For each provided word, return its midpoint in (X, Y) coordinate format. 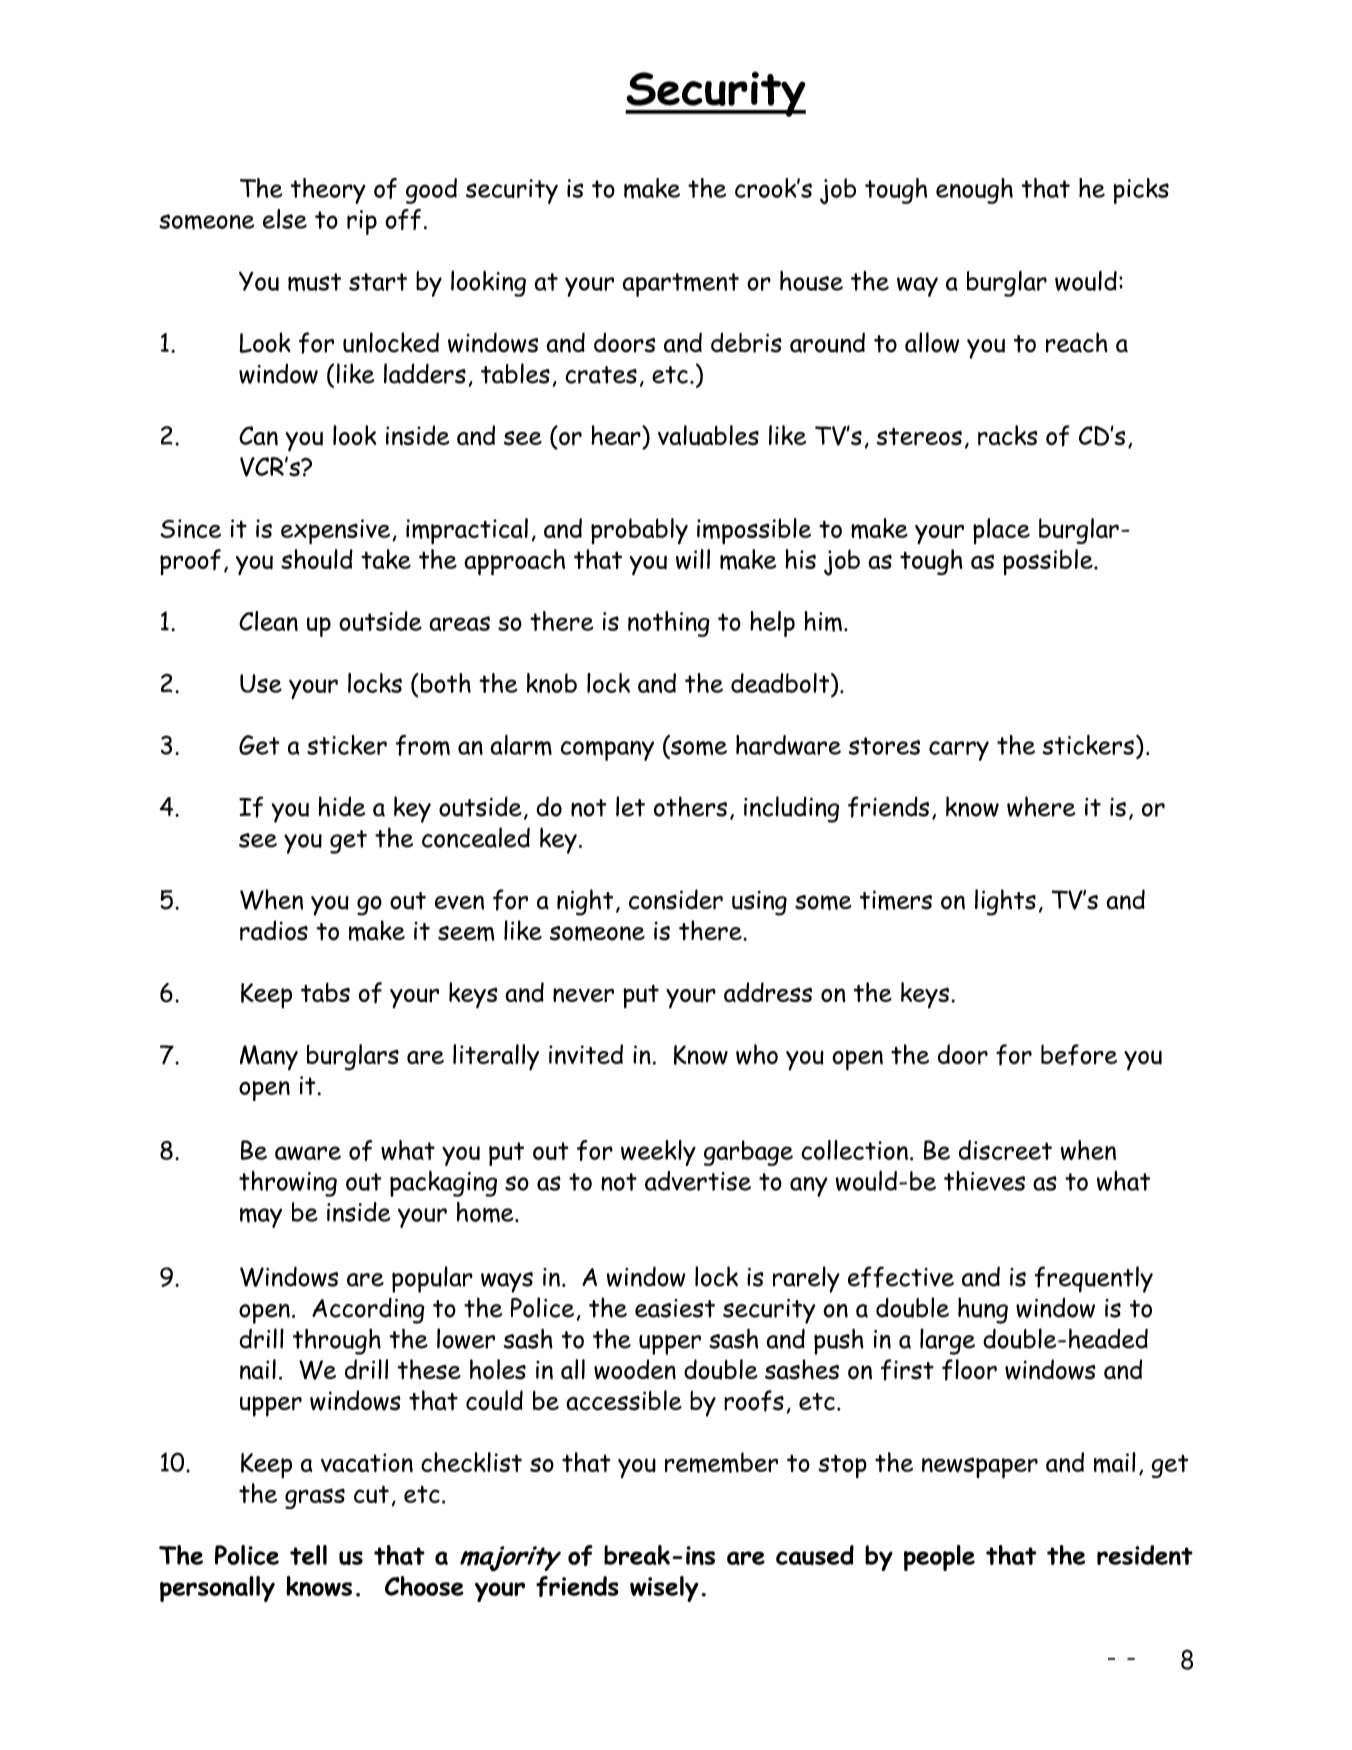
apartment (680, 285)
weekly (658, 1153)
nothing (669, 624)
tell (308, 1555)
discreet (1005, 1150)
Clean (268, 621)
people (939, 1558)
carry (959, 751)
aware (308, 1153)
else (285, 219)
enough (974, 191)
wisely (664, 1589)
